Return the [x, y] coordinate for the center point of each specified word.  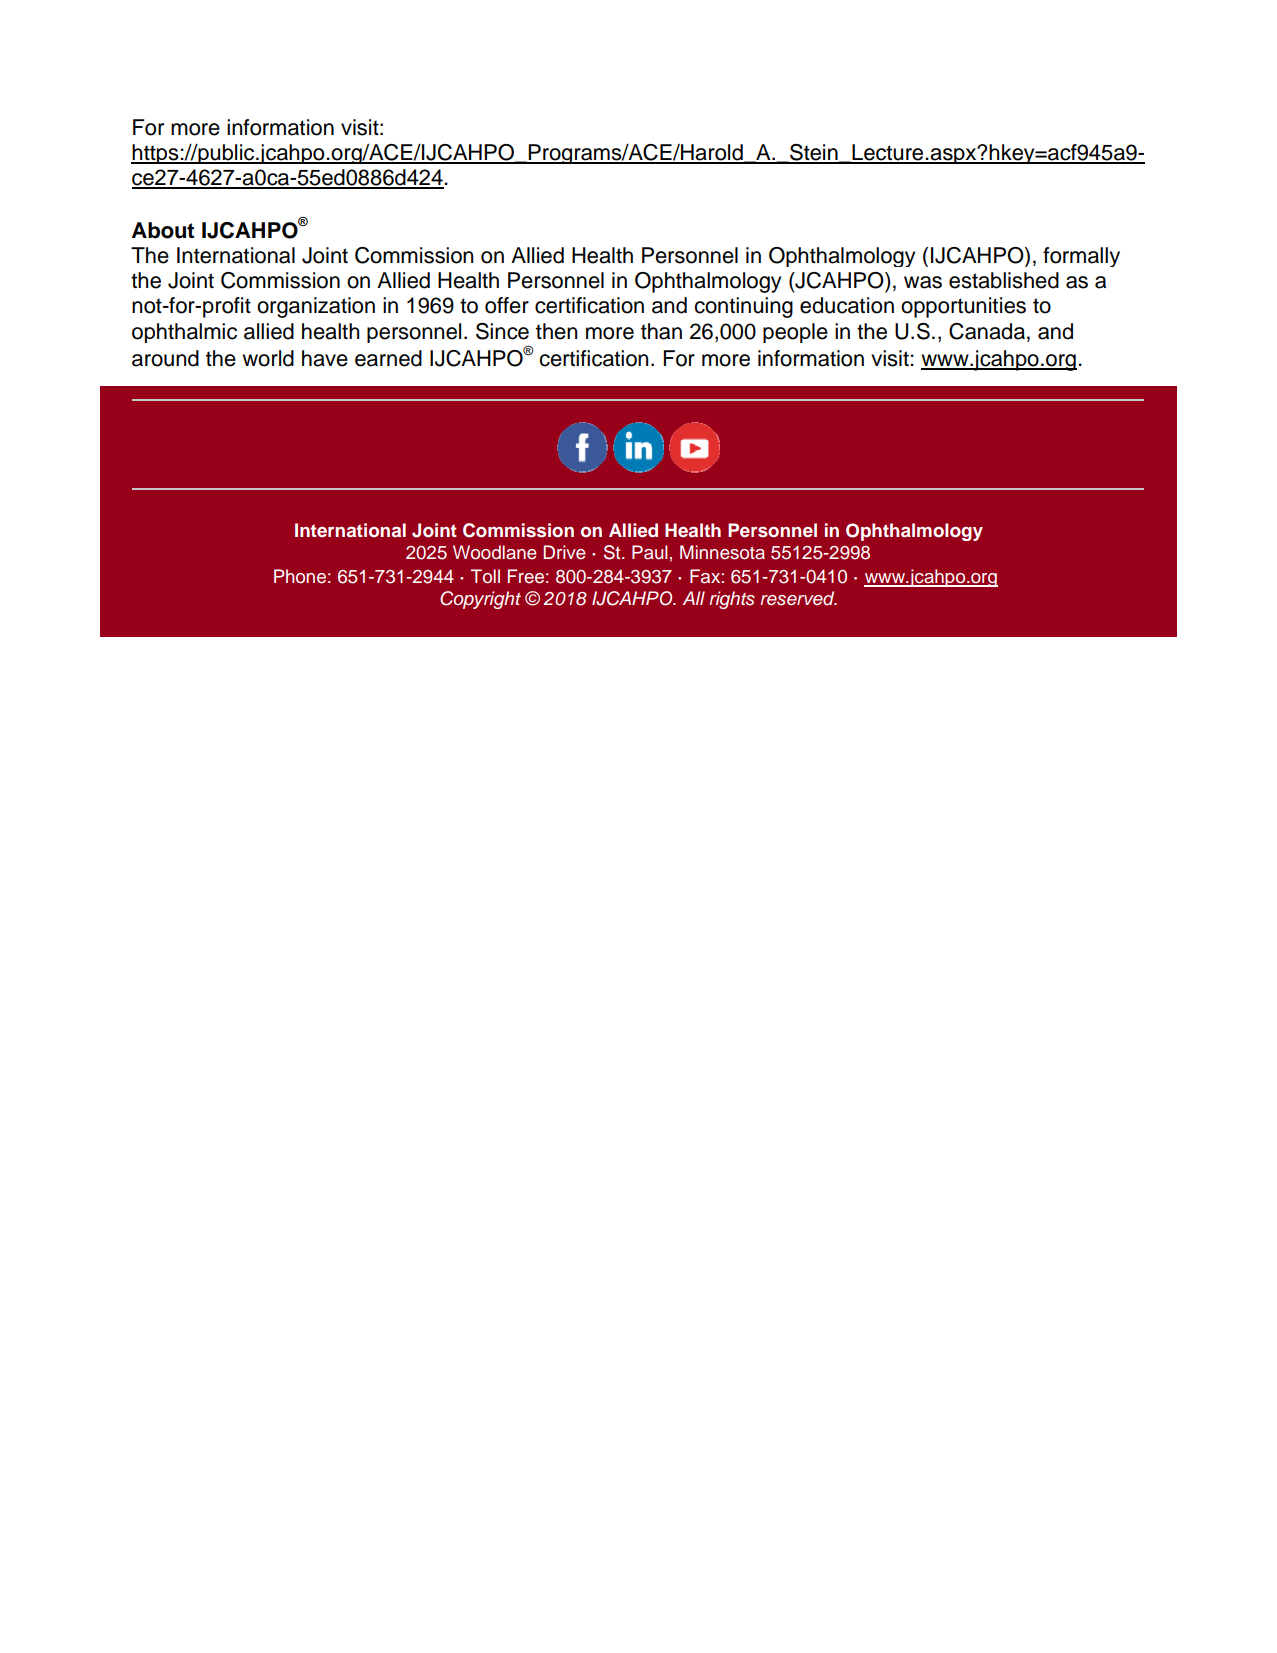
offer [507, 305]
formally [1081, 257]
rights [732, 600]
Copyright [480, 600]
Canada [987, 331]
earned [388, 358]
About [163, 230]
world [268, 358]
